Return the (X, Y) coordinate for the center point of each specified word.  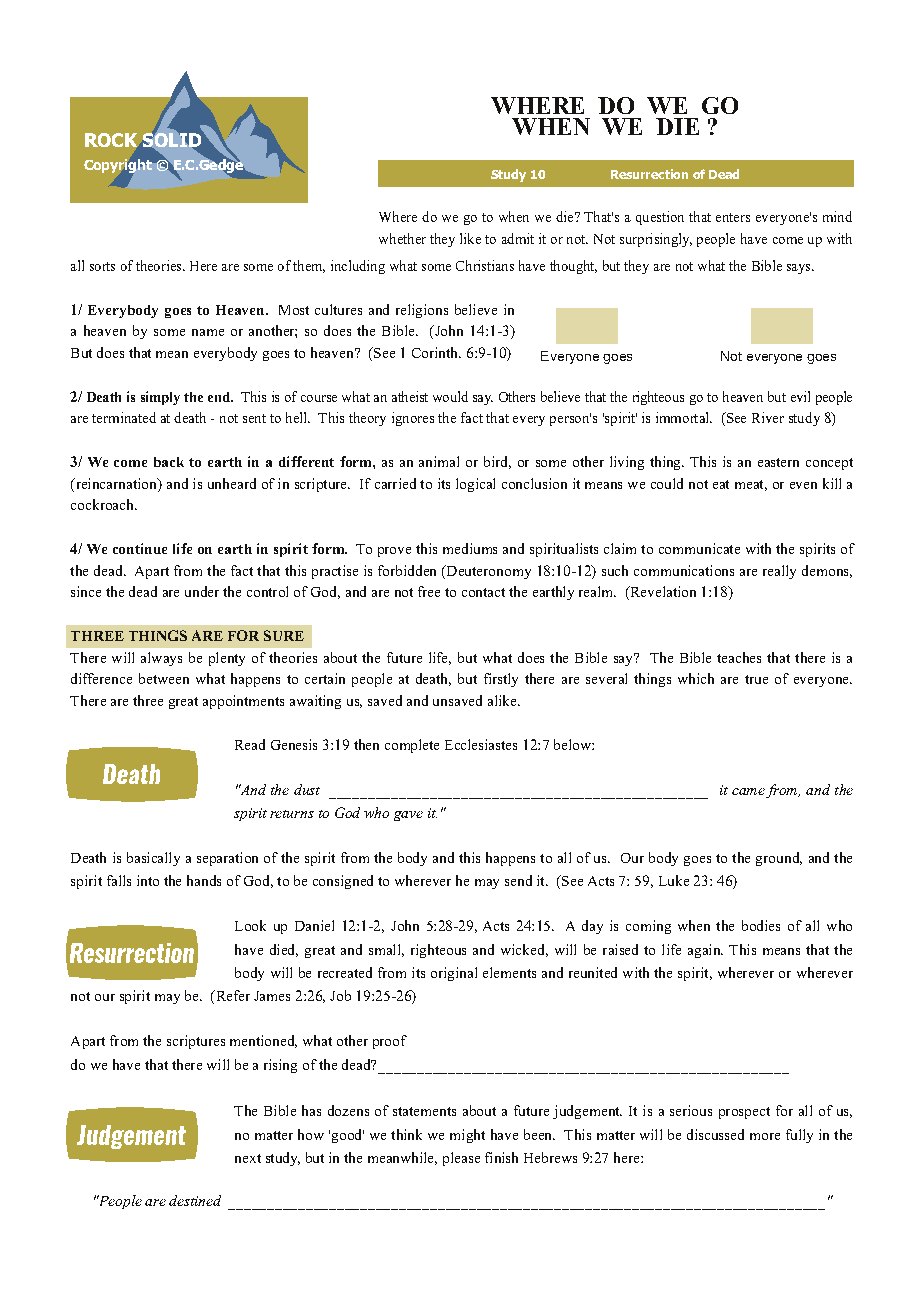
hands (204, 880)
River (768, 417)
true (756, 679)
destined (195, 1200)
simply (160, 398)
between (164, 678)
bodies (761, 925)
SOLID (172, 140)
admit (518, 238)
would (450, 396)
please (461, 1159)
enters (733, 217)
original (454, 974)
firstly (501, 680)
